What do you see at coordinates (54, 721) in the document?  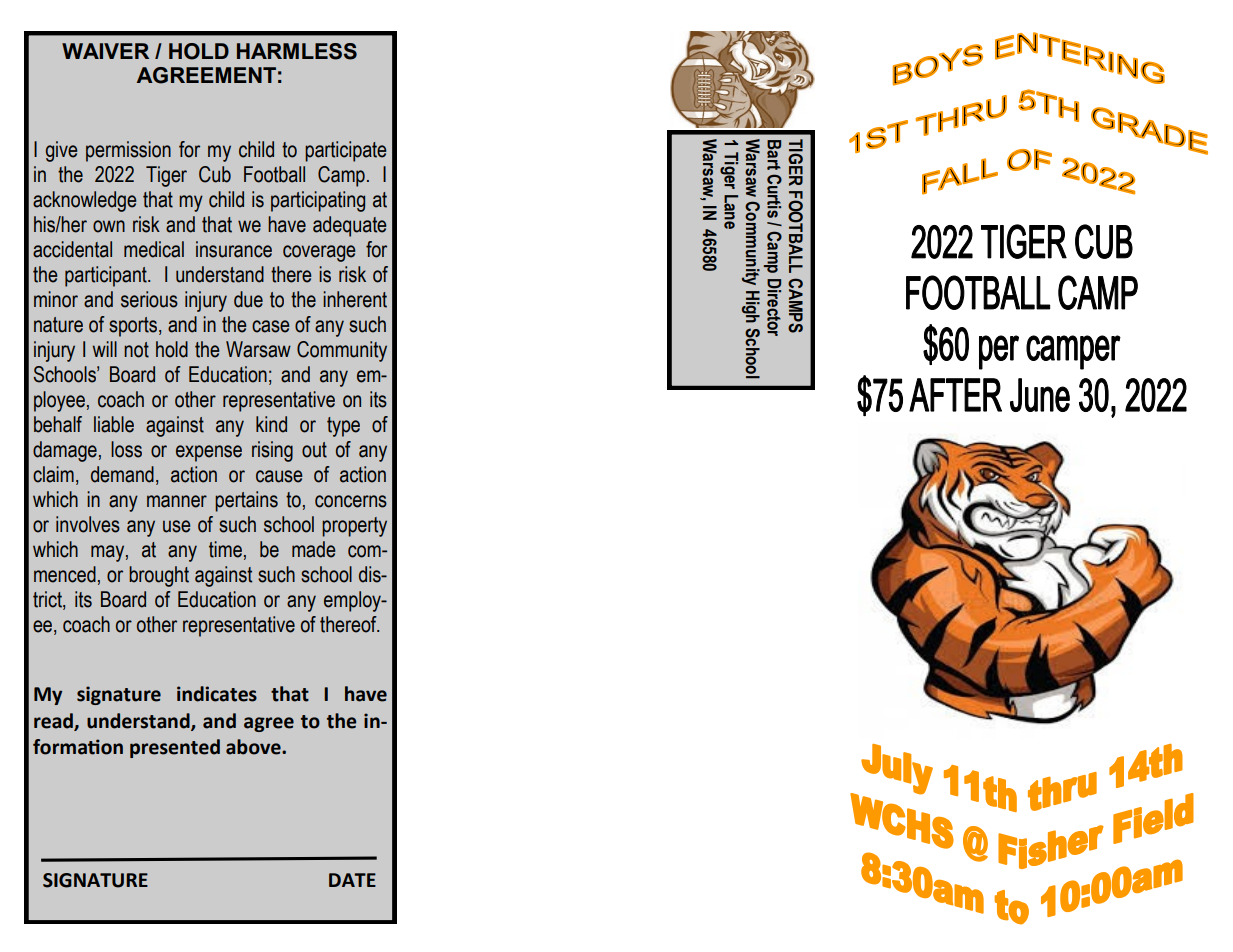 I see `read` at bounding box center [54, 721].
